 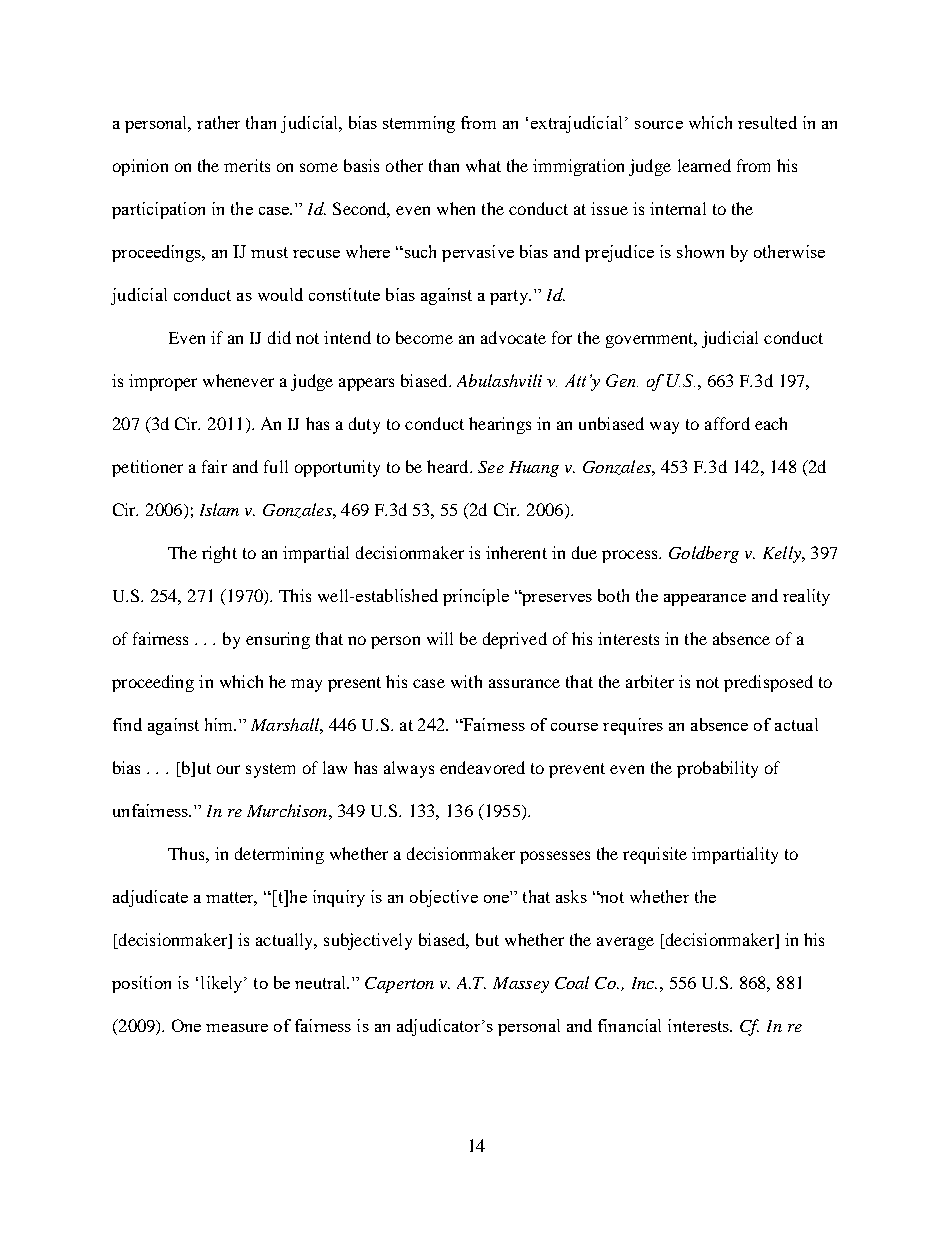 I want to click on afford, so click(x=727, y=423).
